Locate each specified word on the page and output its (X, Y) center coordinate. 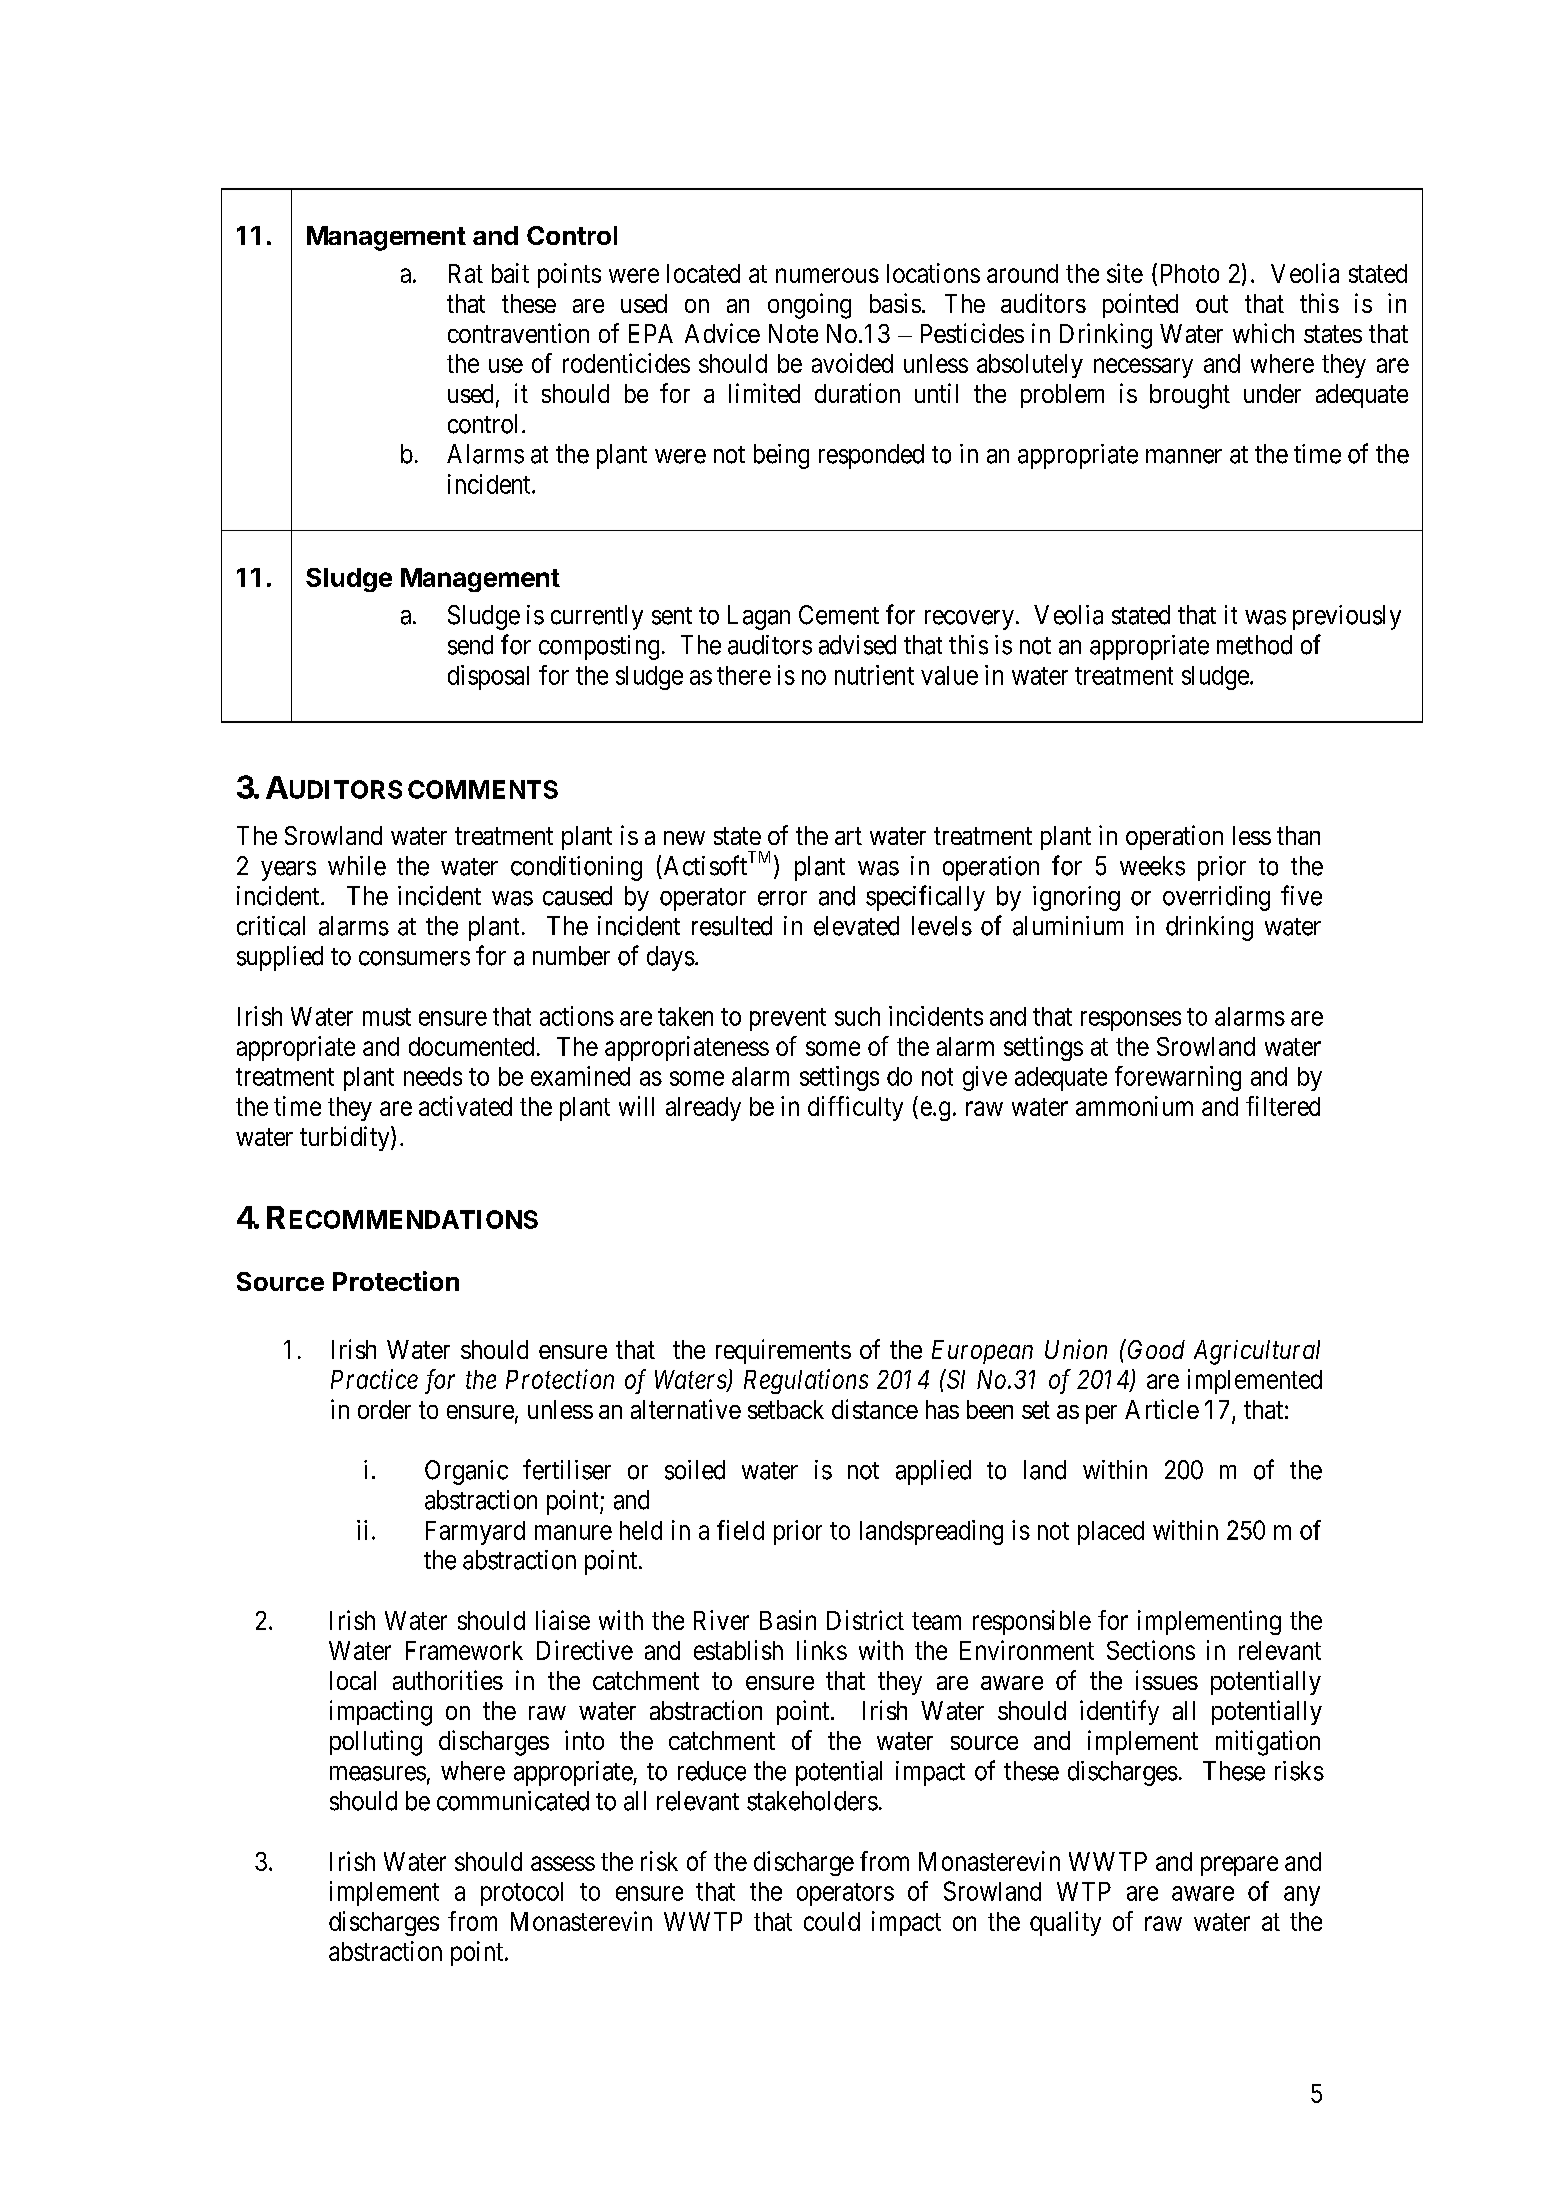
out (1212, 304)
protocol (522, 1894)
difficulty (855, 1108)
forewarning (1178, 1078)
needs (433, 1076)
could (832, 1921)
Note (793, 333)
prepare (1239, 1866)
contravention (518, 333)
